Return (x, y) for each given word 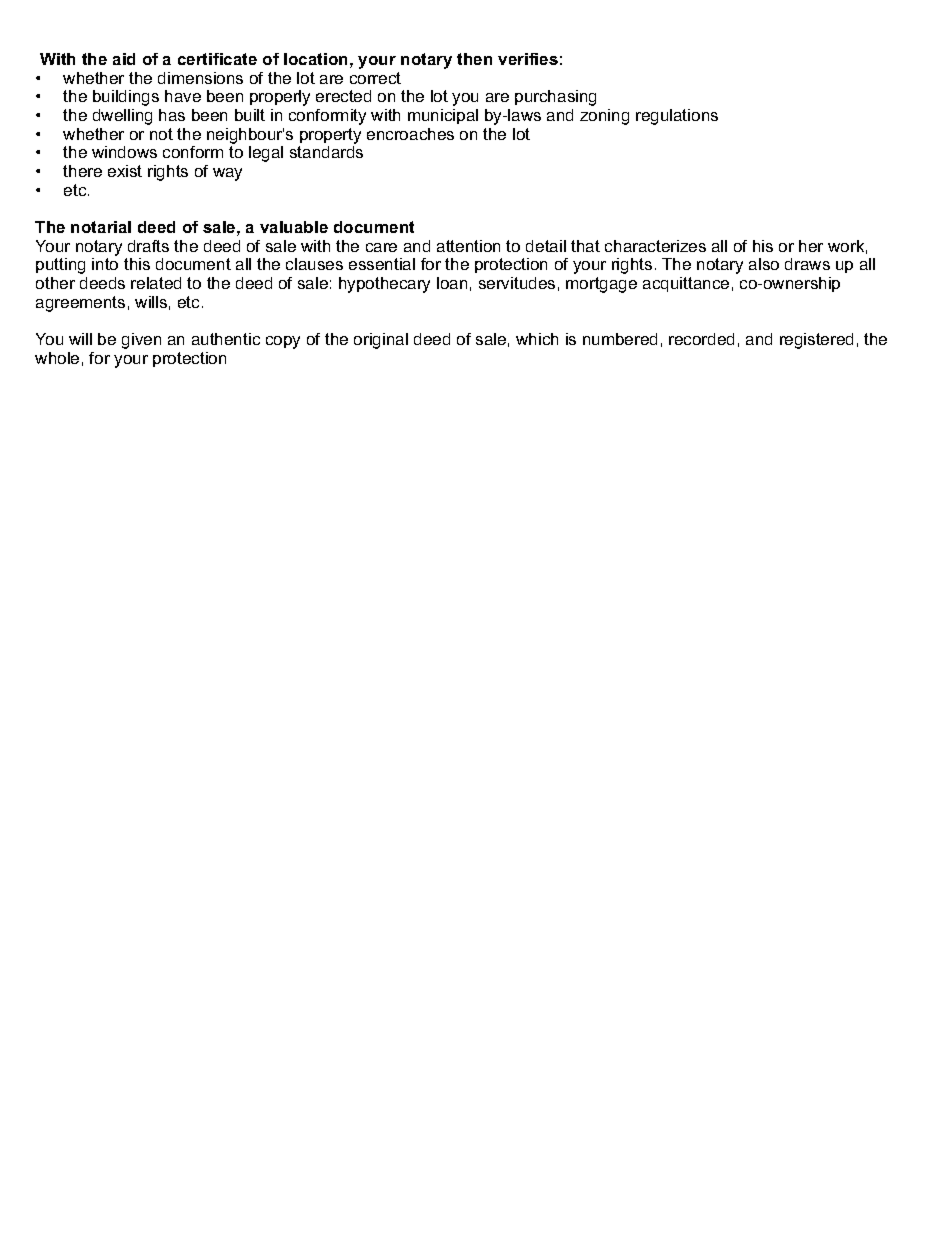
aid (124, 59)
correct (375, 78)
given (141, 341)
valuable (294, 227)
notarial (101, 227)
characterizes (655, 246)
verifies (528, 59)
